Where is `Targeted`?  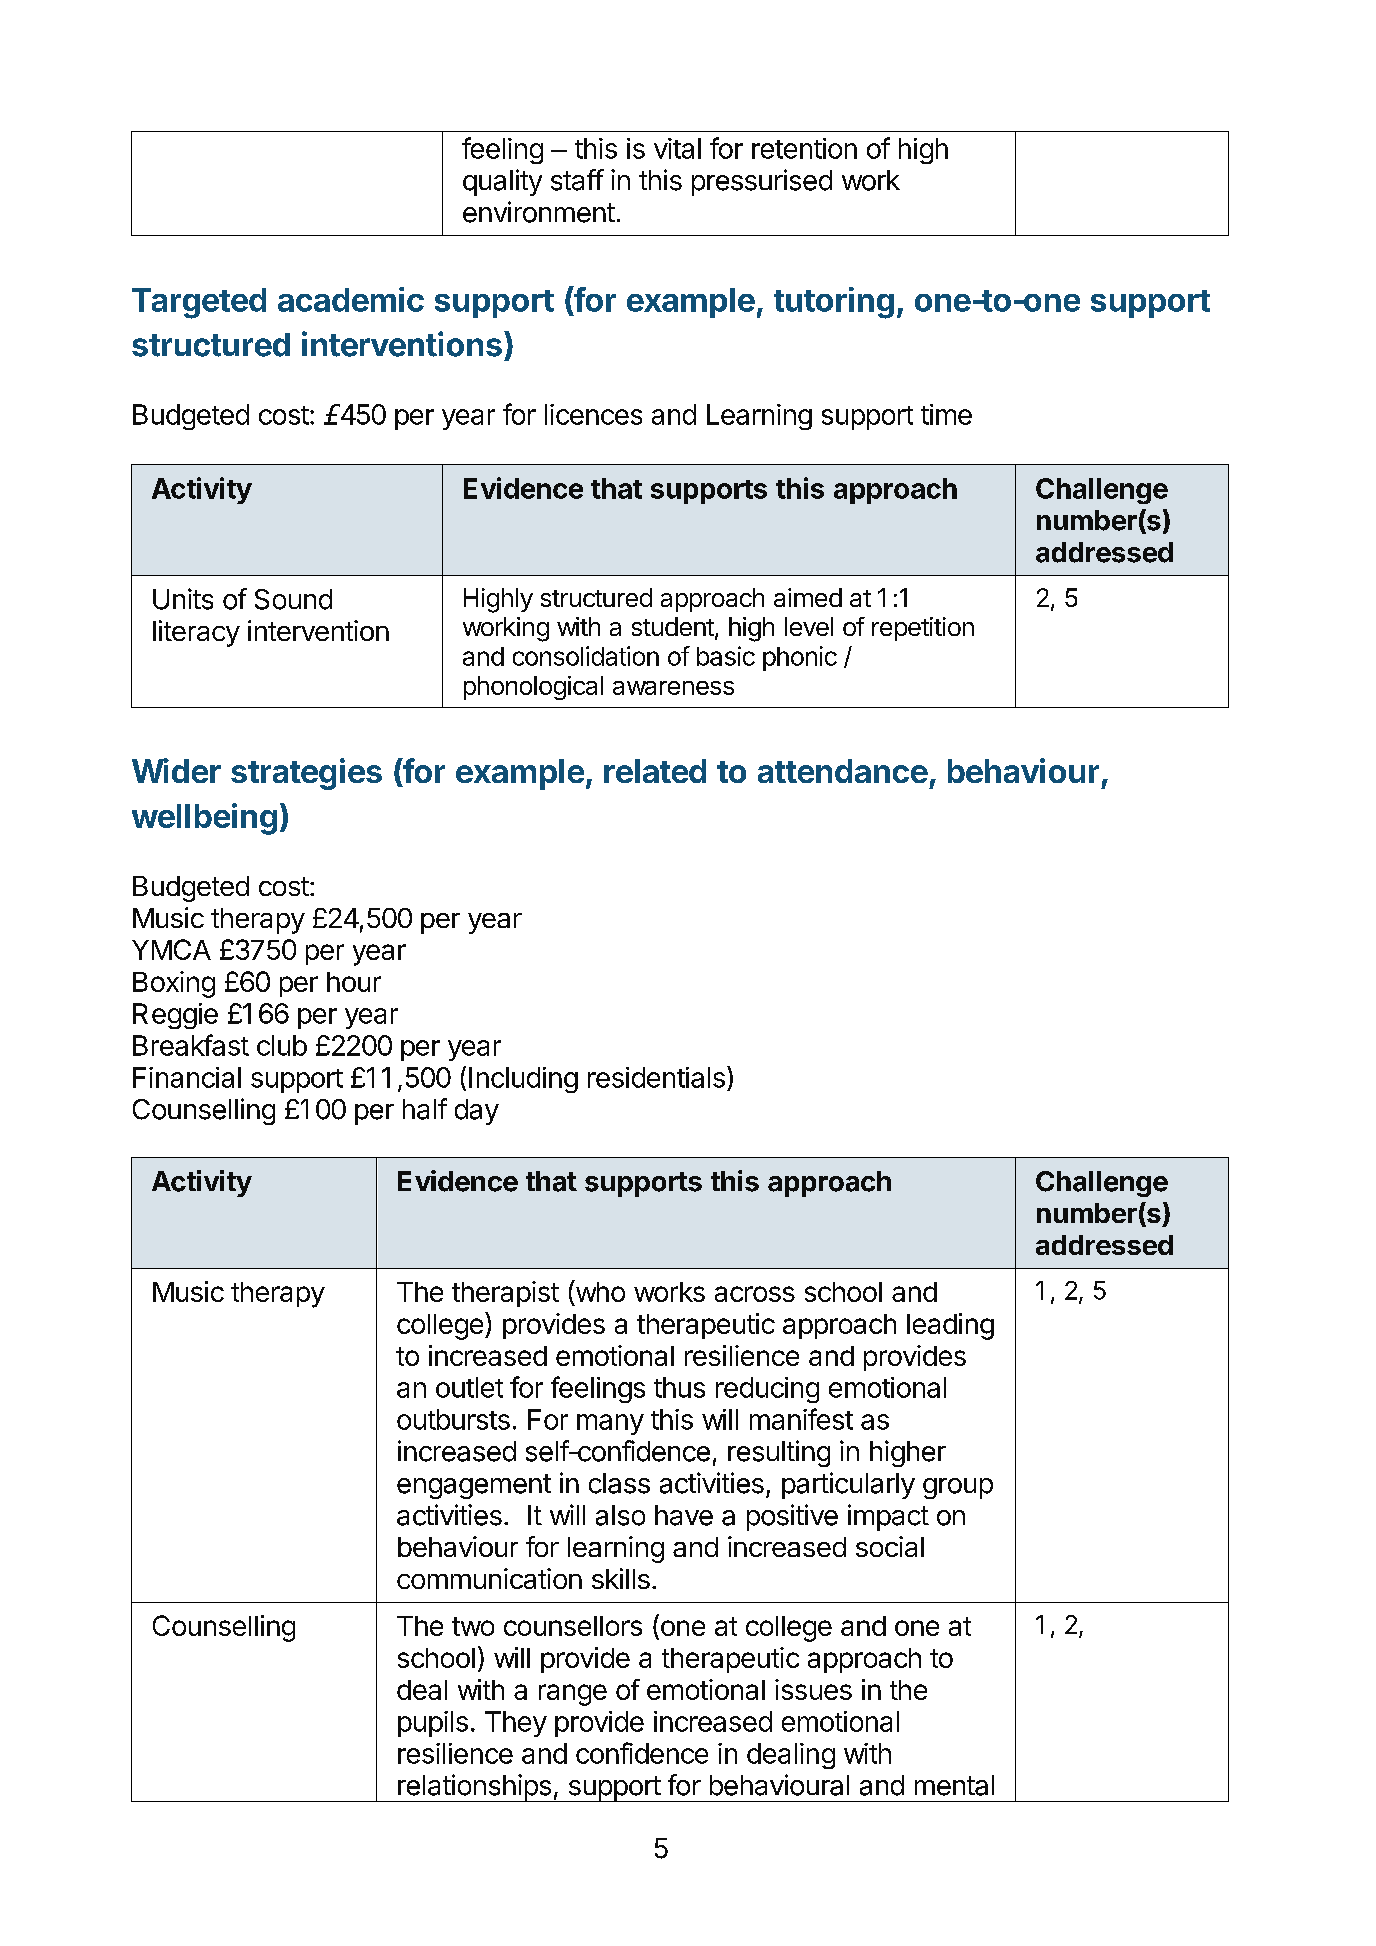
Targeted is located at coordinates (199, 303).
